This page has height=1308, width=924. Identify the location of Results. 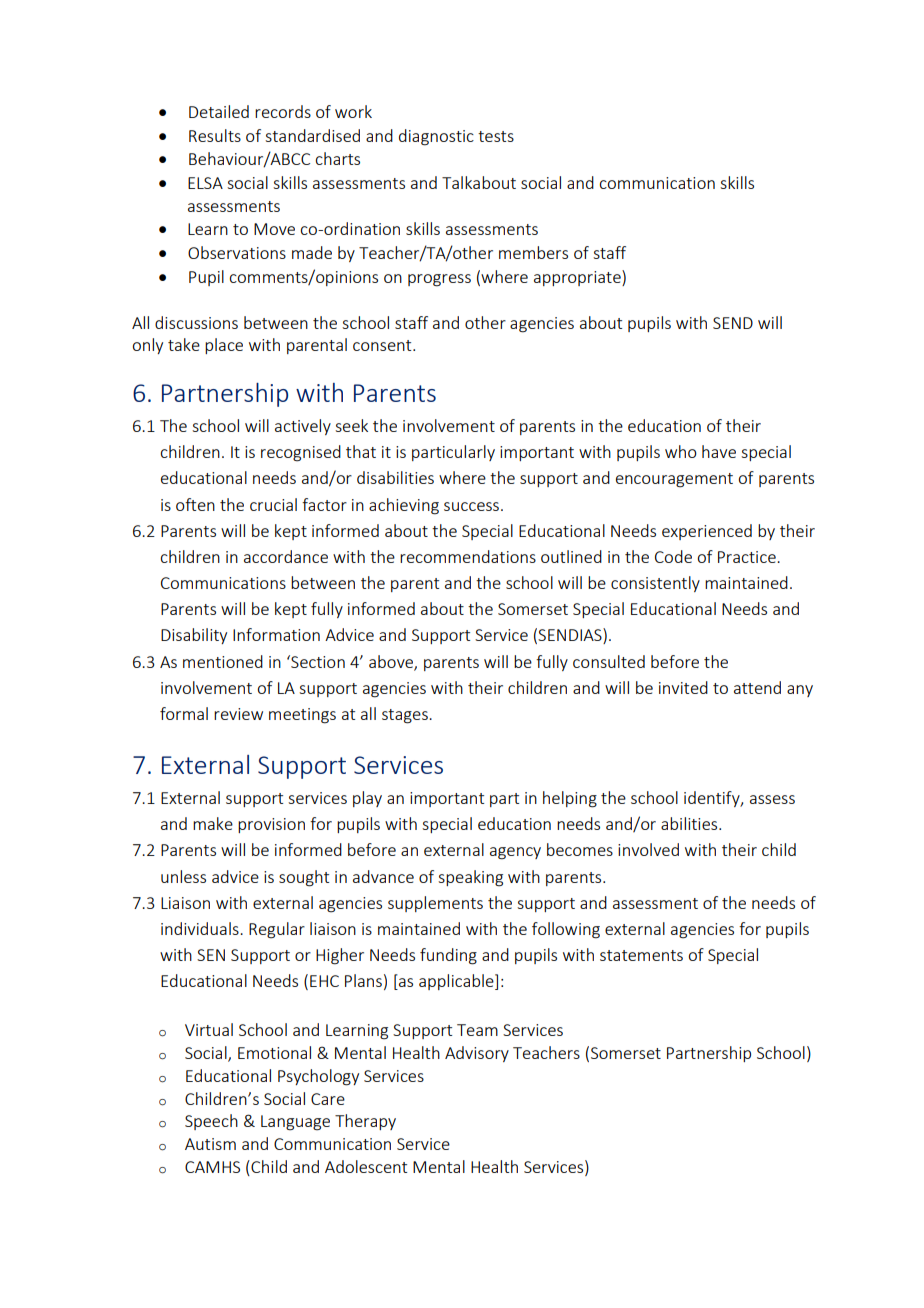
(215, 135).
